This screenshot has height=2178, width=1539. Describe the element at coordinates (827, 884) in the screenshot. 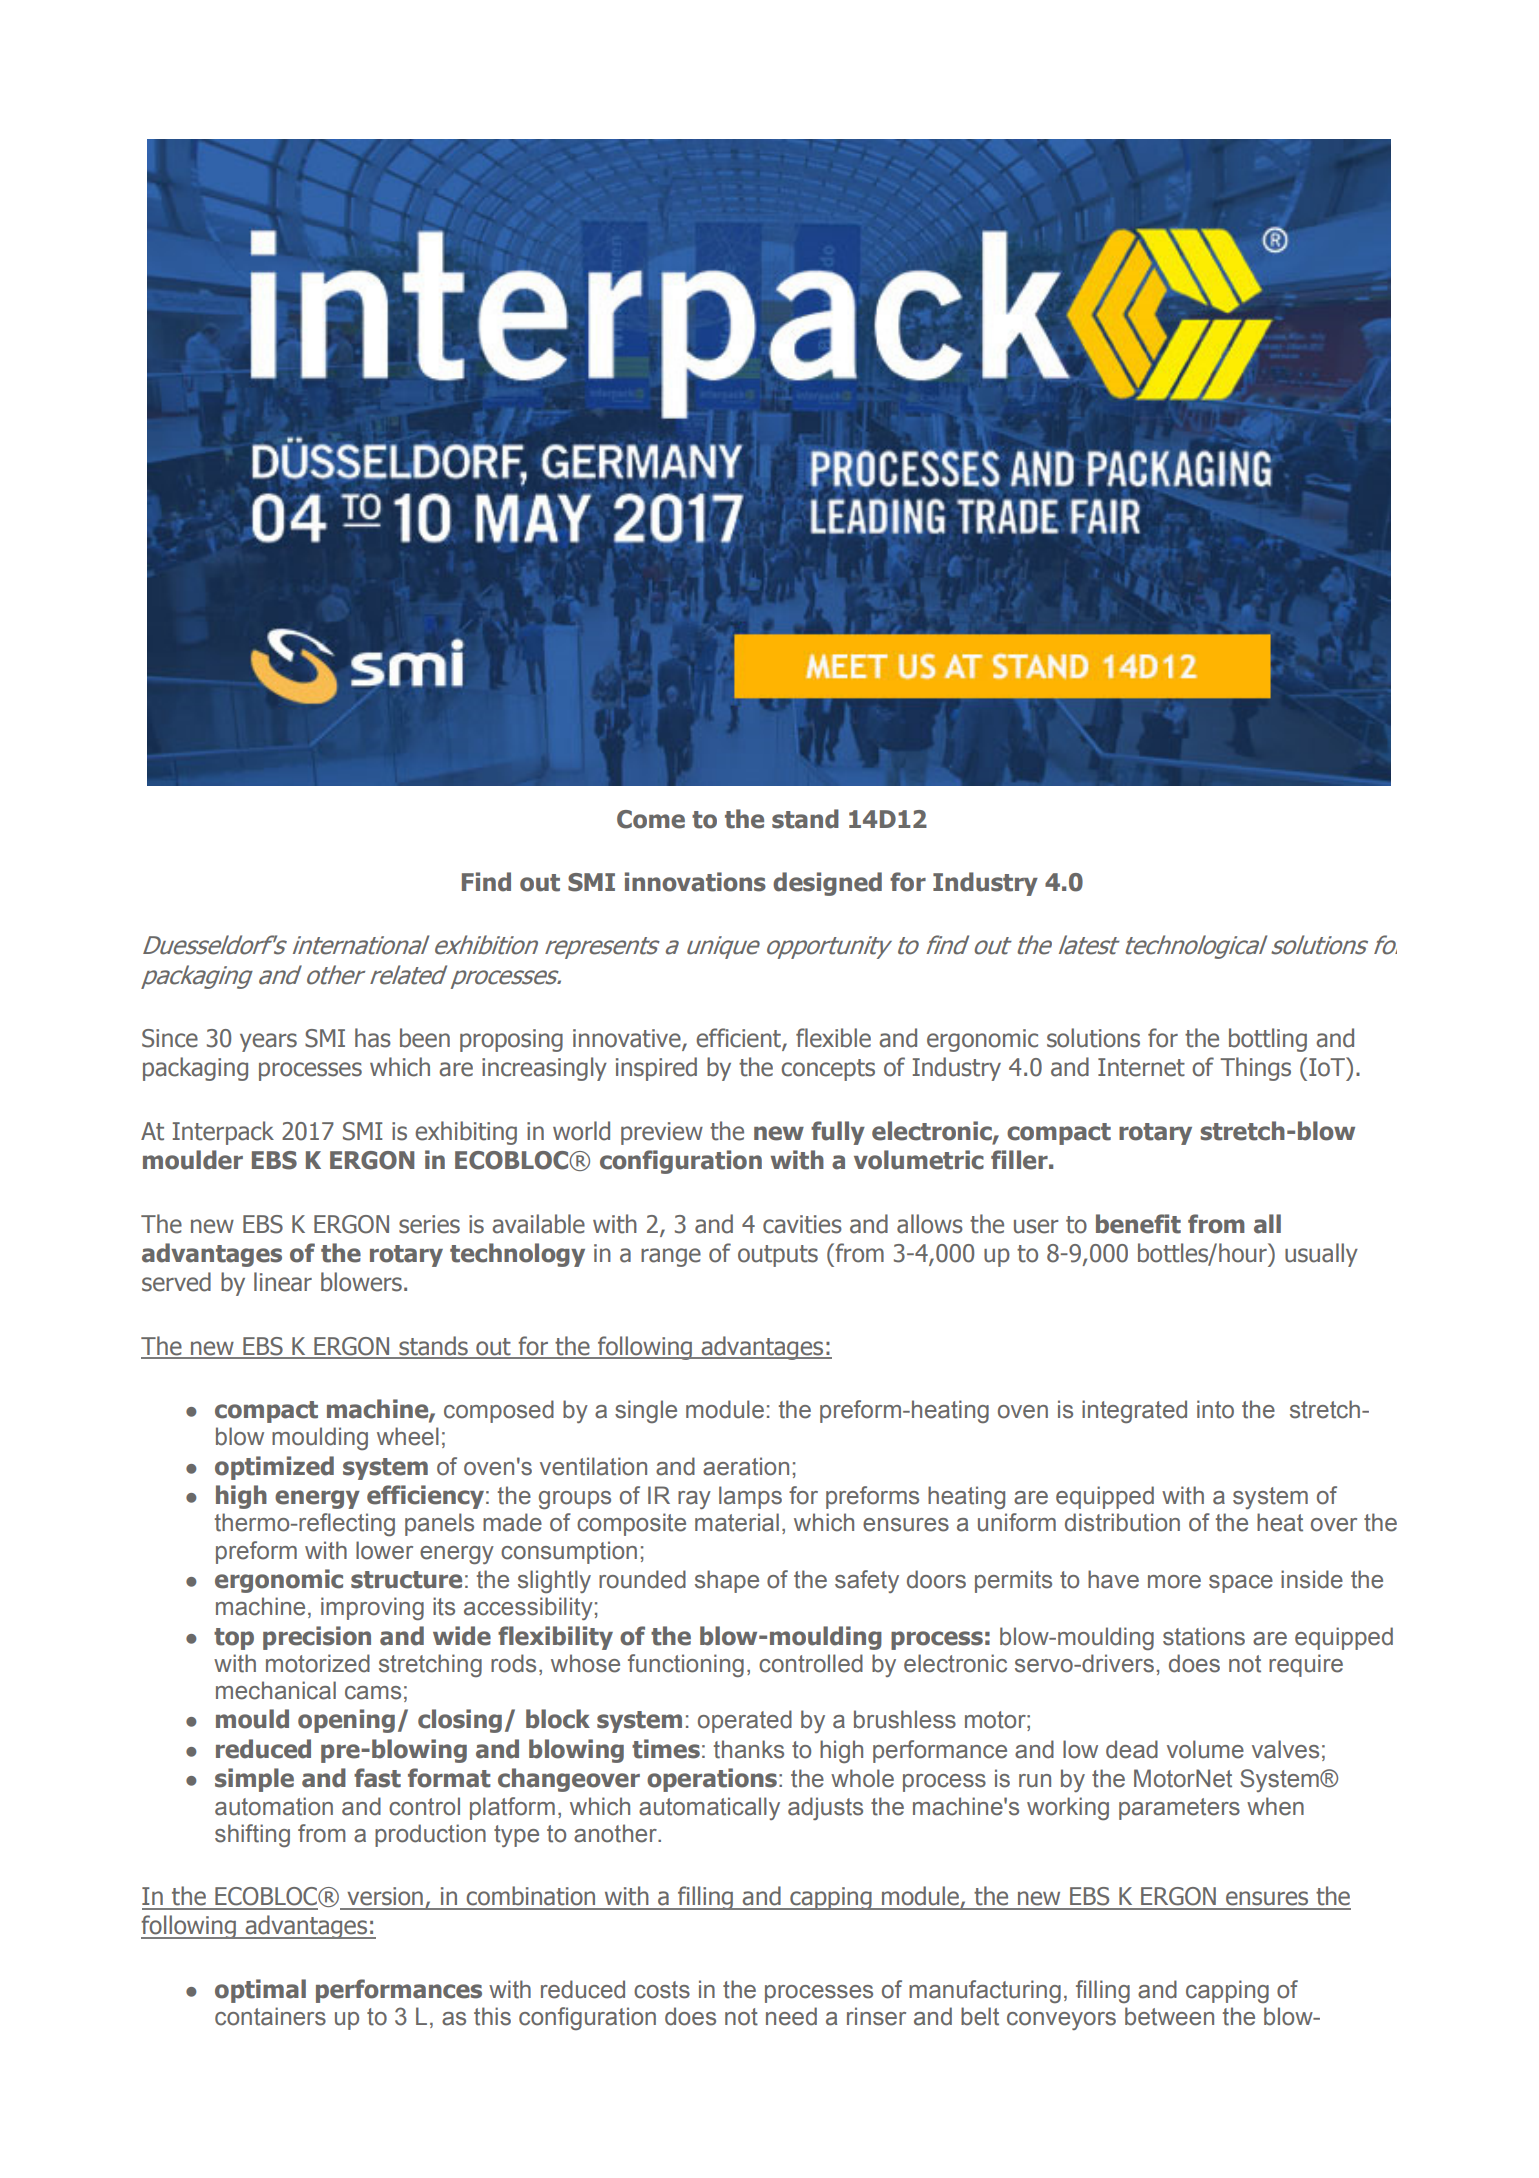

I see `designed` at that location.
